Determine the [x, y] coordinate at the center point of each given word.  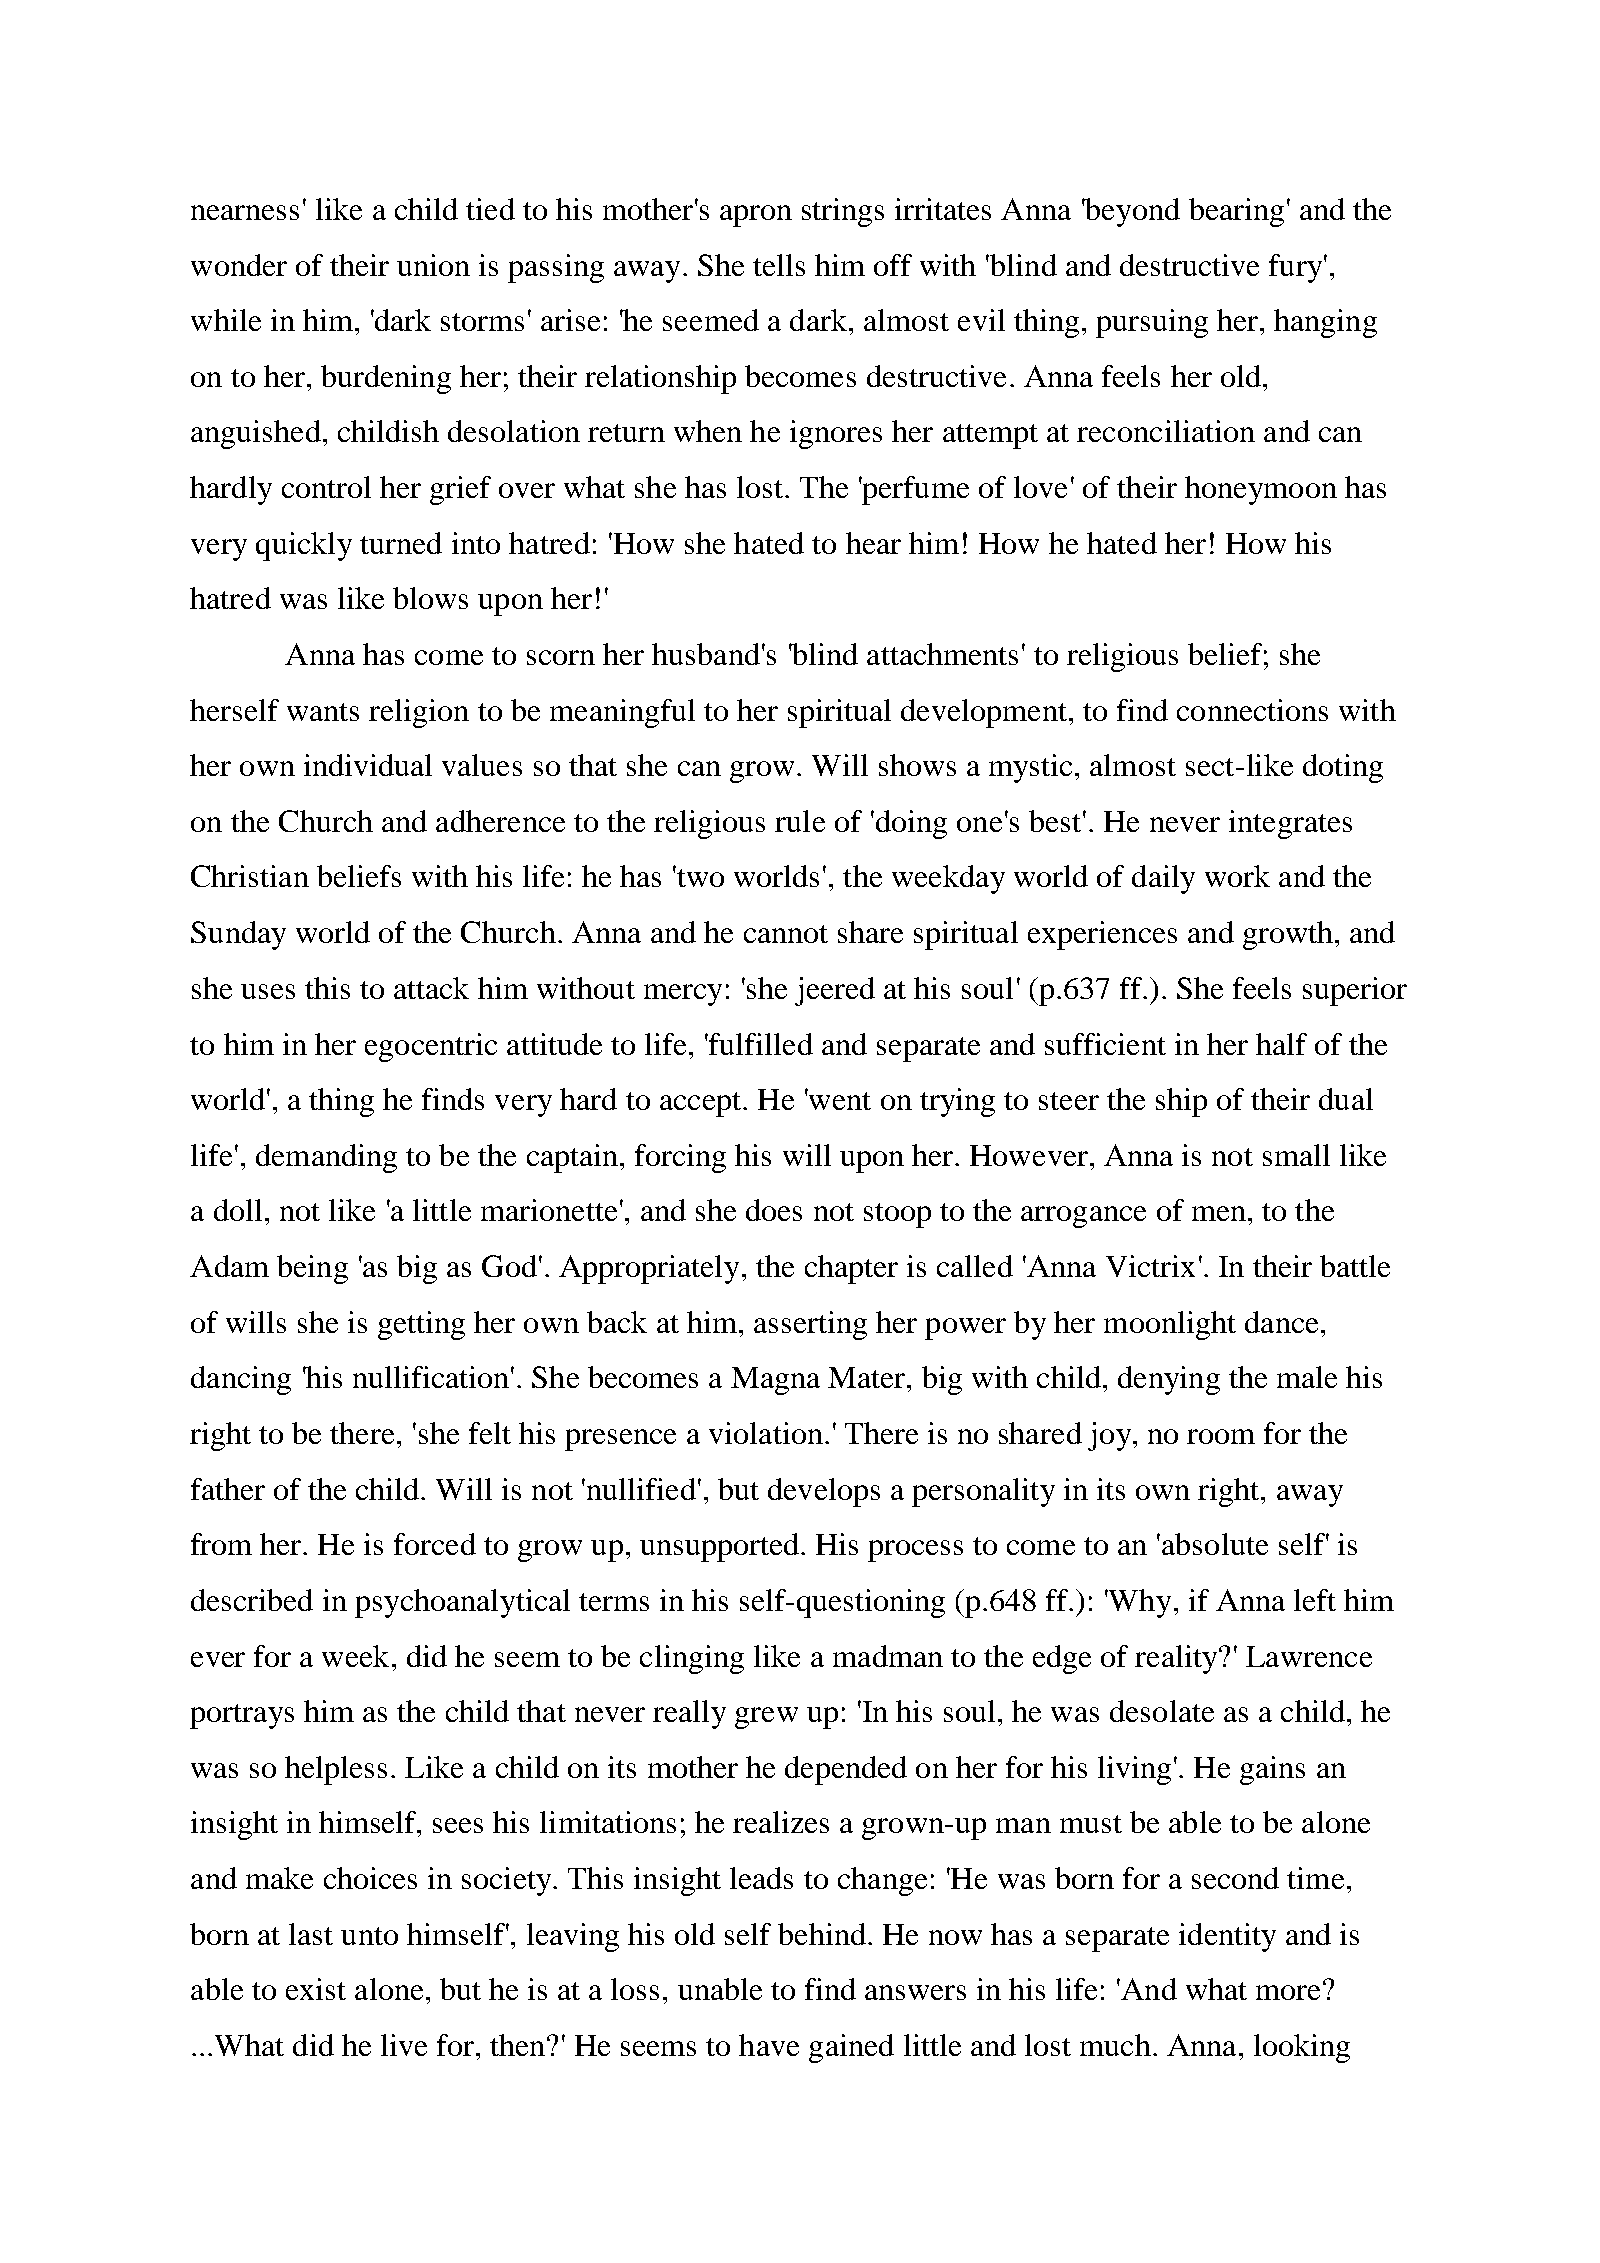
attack [431, 988]
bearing [1236, 212]
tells [779, 265]
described [252, 1600]
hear [873, 543]
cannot [786, 934]
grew [766, 1718]
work [1237, 876]
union [433, 265]
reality [1177, 1659]
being [312, 1269]
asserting [810, 1325]
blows [430, 598]
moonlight [1170, 1325]
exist [316, 1989]
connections [1252, 710]
